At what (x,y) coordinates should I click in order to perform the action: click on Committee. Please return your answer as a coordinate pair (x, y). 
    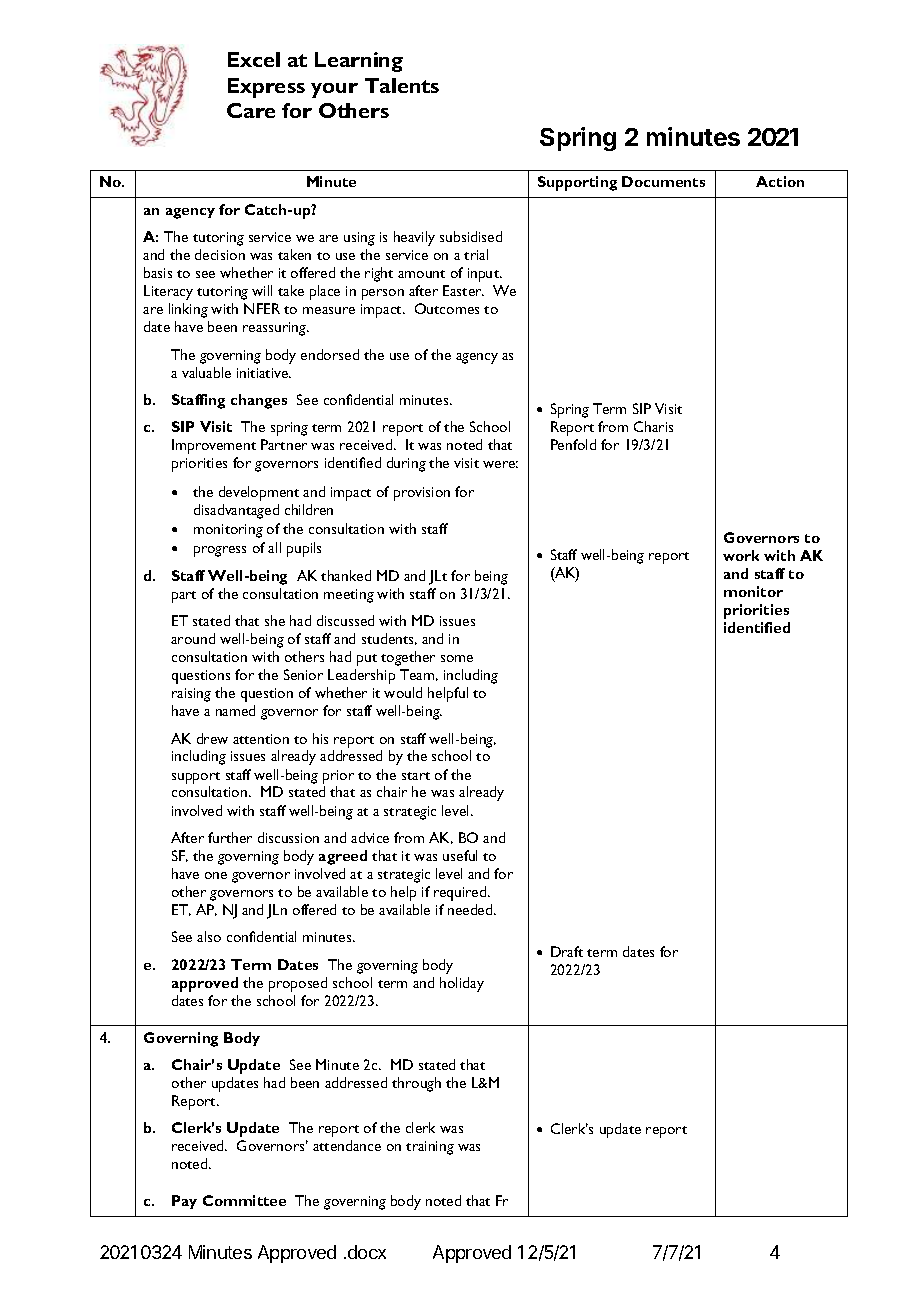
    Looking at the image, I should click on (244, 1200).
